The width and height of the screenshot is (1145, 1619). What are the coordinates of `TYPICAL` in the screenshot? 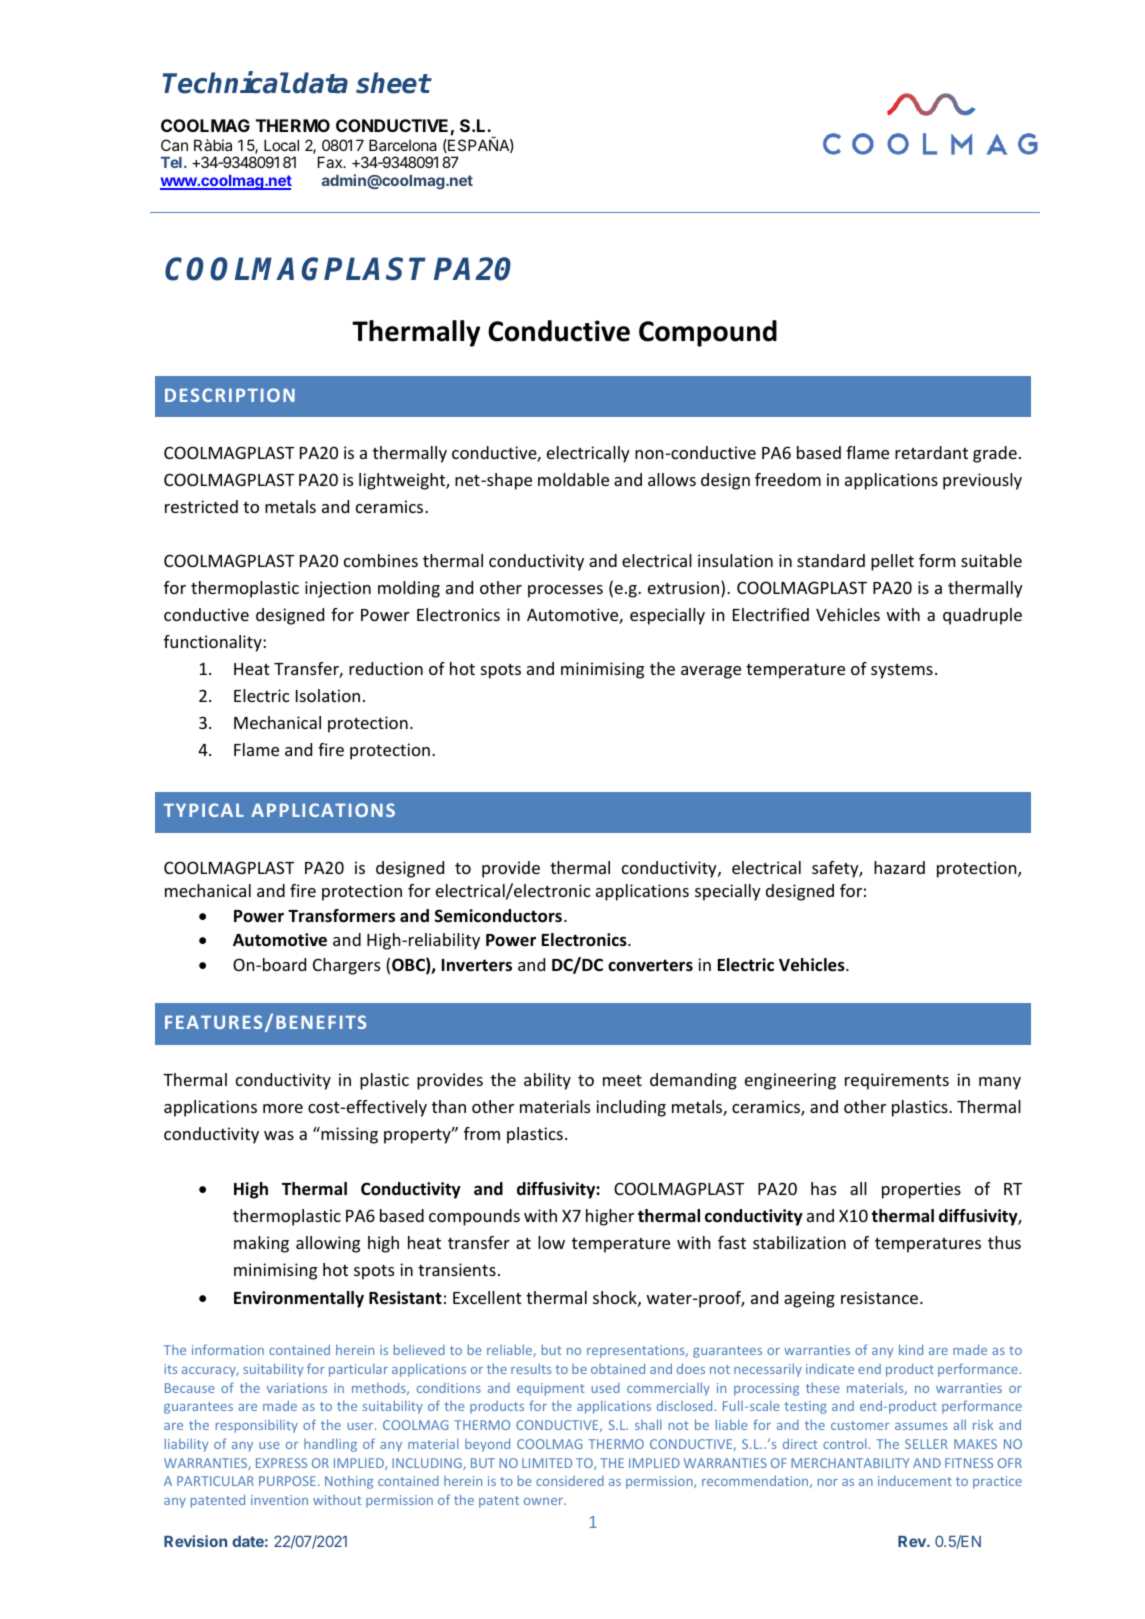 It's located at (204, 810).
